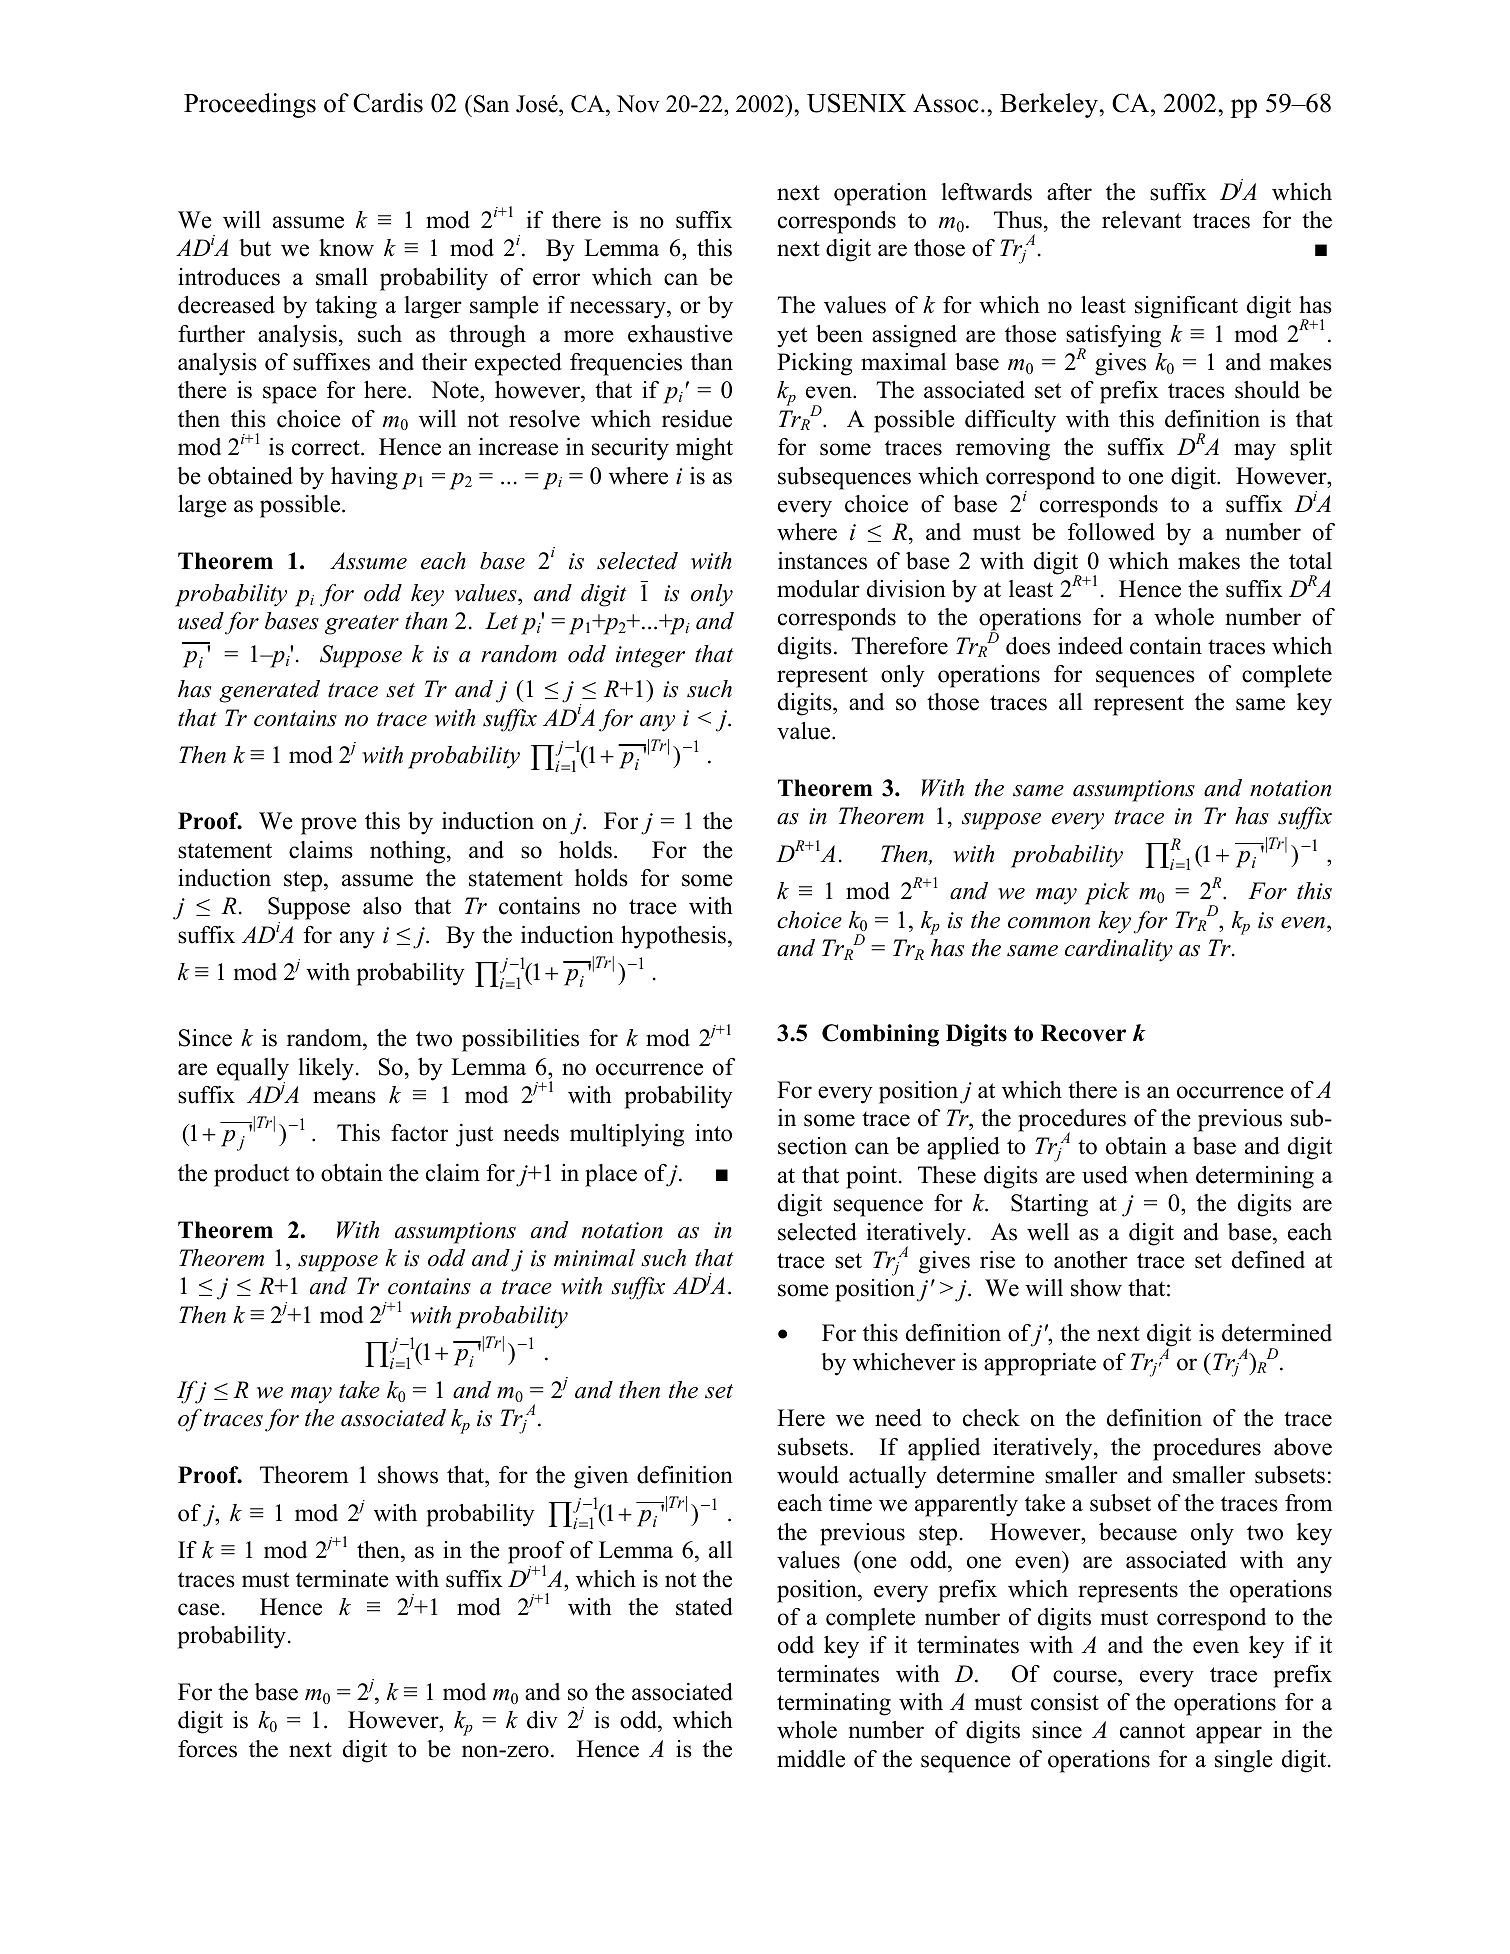 This screenshot has width=1510, height=1954. Describe the element at coordinates (856, 103) in the screenshot. I see `USENIX` at that location.
